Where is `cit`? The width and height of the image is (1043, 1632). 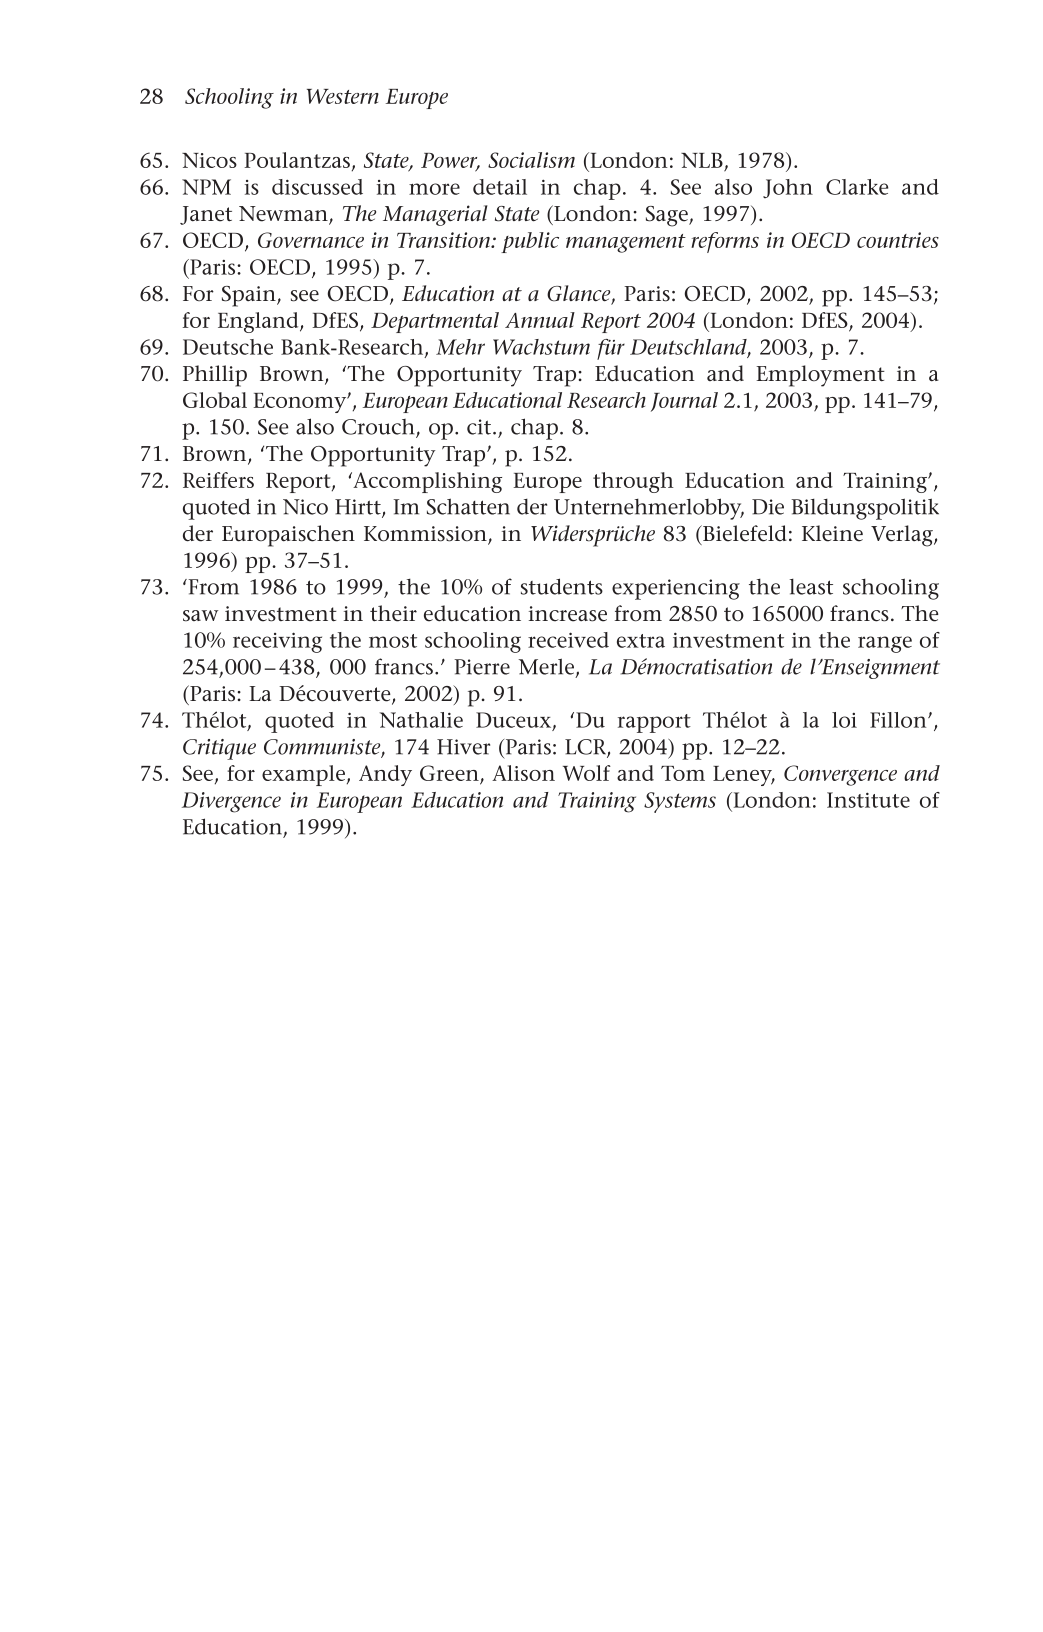
cit is located at coordinates (480, 427).
